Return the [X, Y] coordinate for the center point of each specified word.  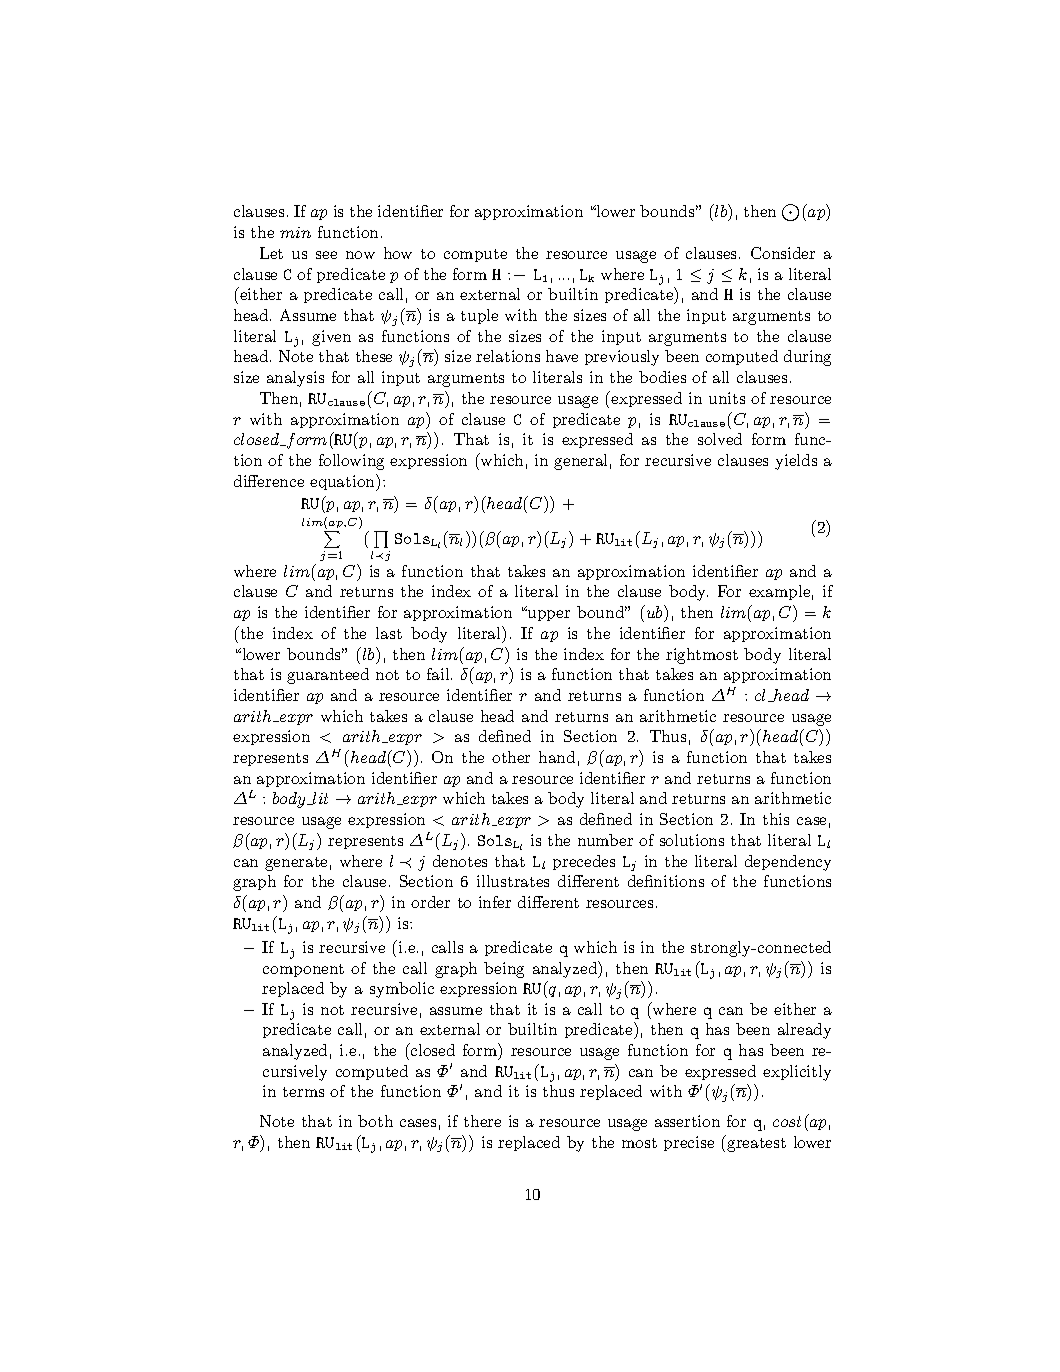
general [580, 462]
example [779, 592]
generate [296, 864]
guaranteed [328, 676]
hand [557, 757]
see [326, 255]
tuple [479, 316]
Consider [783, 253]
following [351, 462]
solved [720, 439]
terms [303, 1092]
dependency [788, 863]
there [482, 1121]
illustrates [513, 881]
